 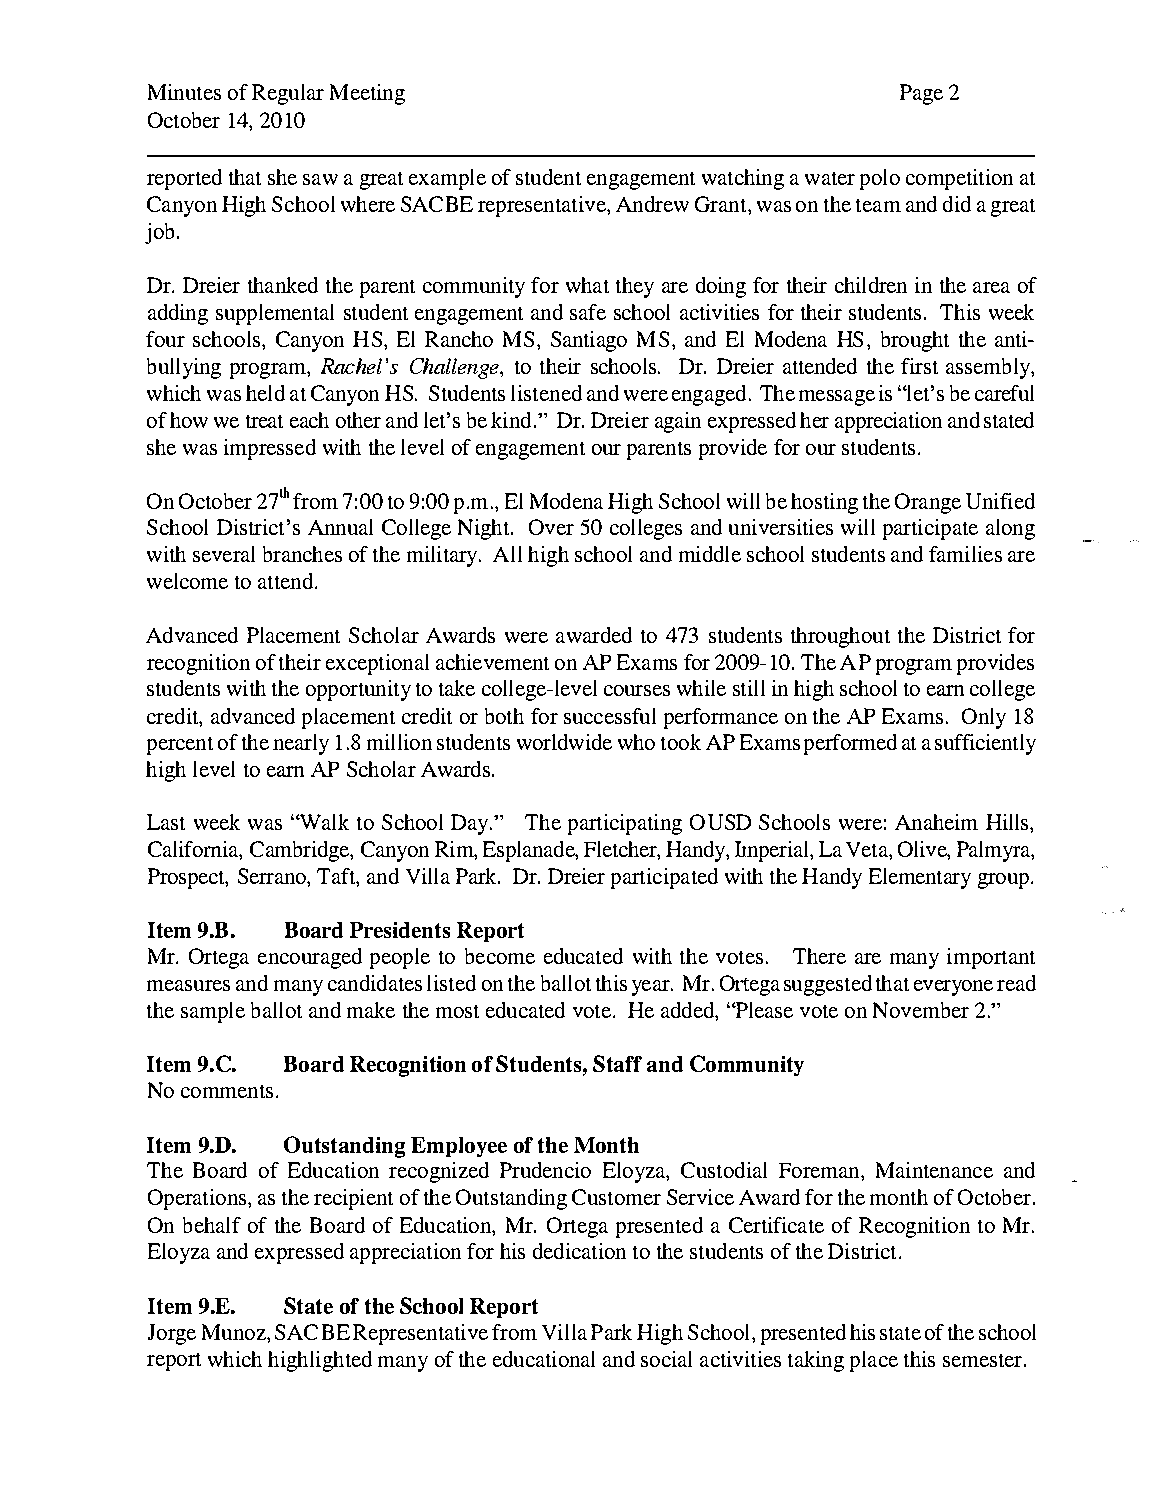 I want to click on become, so click(x=500, y=956).
